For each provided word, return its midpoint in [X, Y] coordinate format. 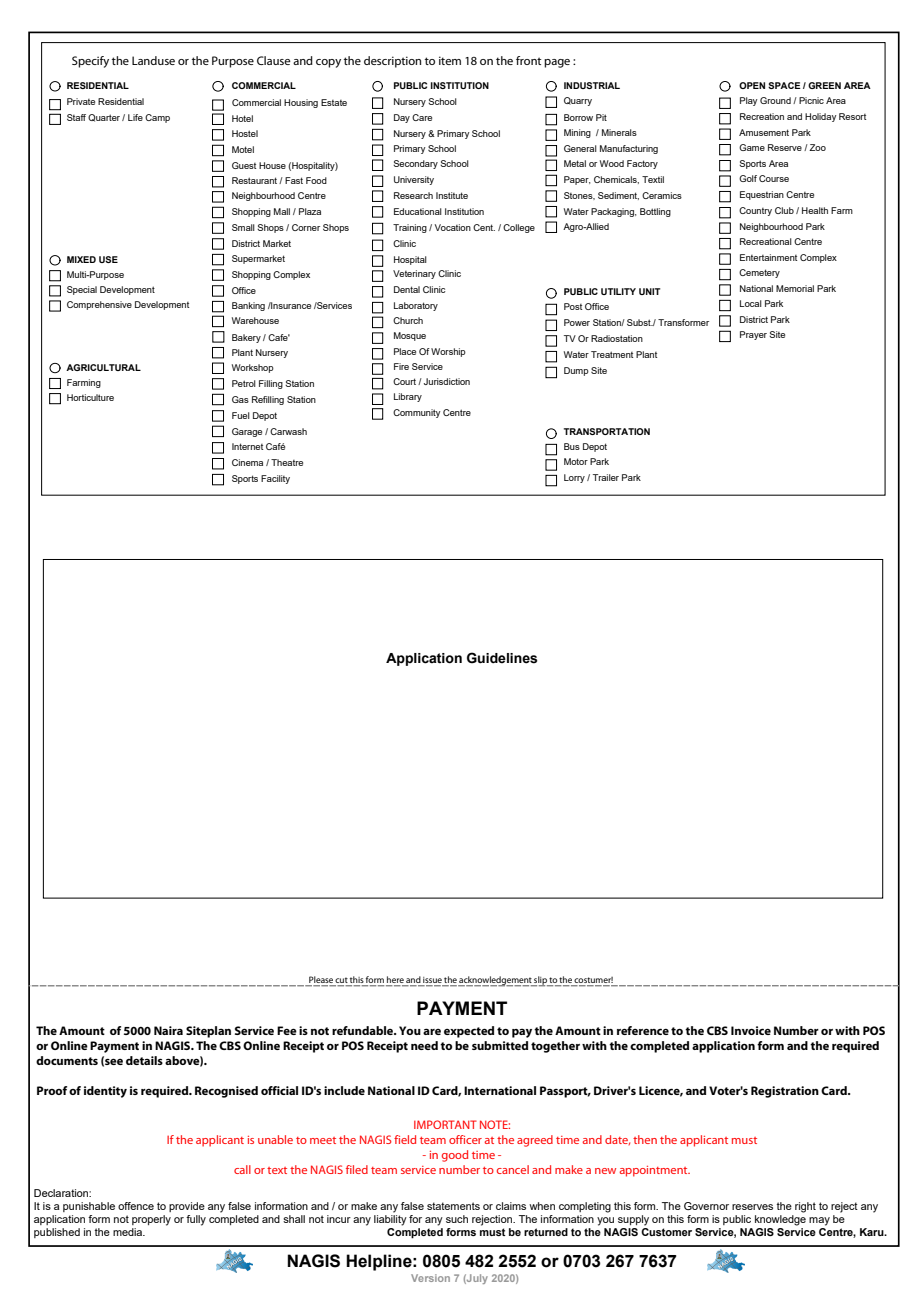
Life [135, 117]
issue [432, 981]
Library [408, 397]
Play [748, 101]
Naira [168, 1030]
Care [422, 117]
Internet [247, 446]
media [129, 1232]
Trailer [606, 477]
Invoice [751, 1030]
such [457, 1219]
